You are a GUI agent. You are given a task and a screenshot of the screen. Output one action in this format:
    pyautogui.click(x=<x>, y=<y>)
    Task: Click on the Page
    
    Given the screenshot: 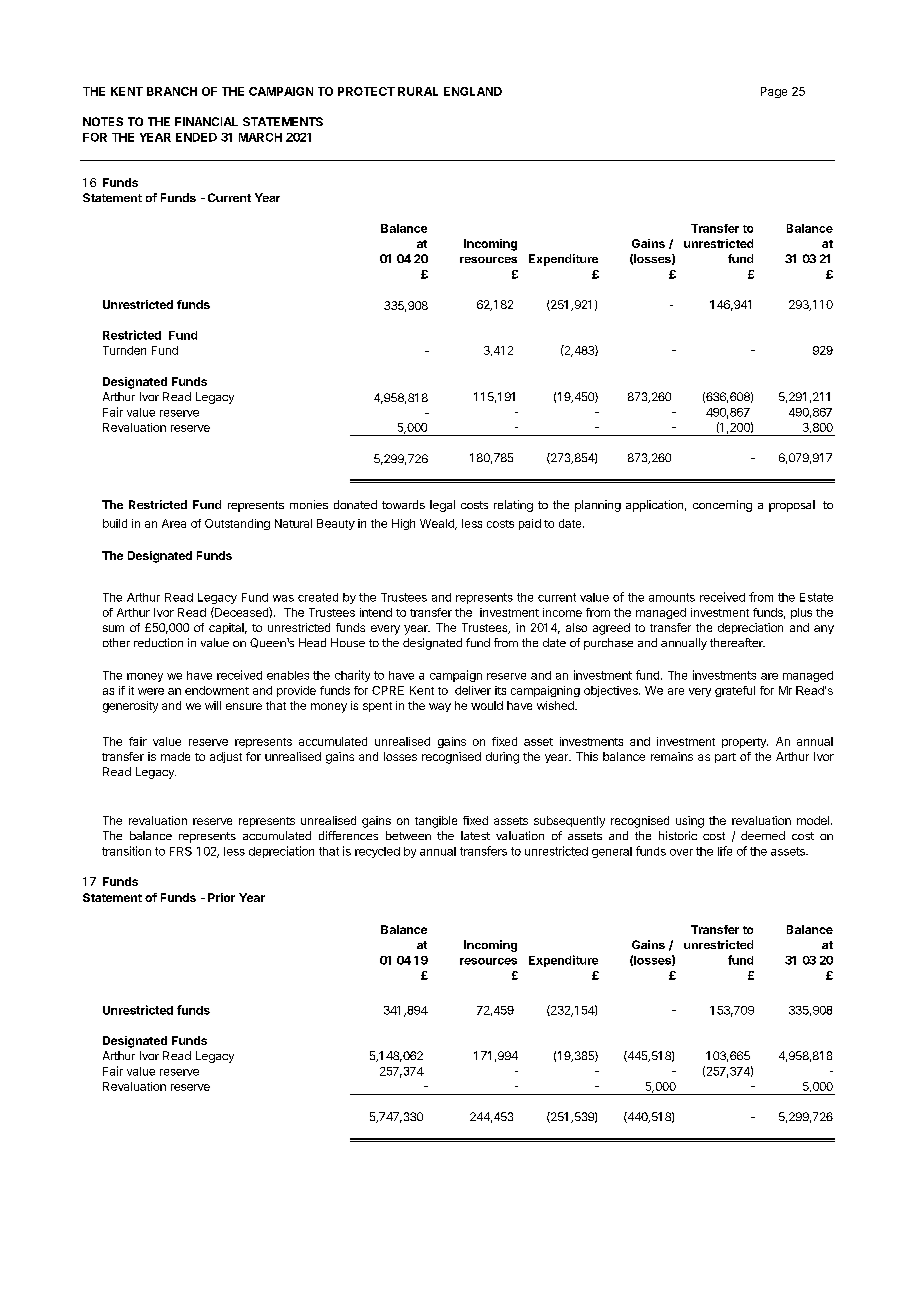 What is the action you would take?
    pyautogui.click(x=774, y=92)
